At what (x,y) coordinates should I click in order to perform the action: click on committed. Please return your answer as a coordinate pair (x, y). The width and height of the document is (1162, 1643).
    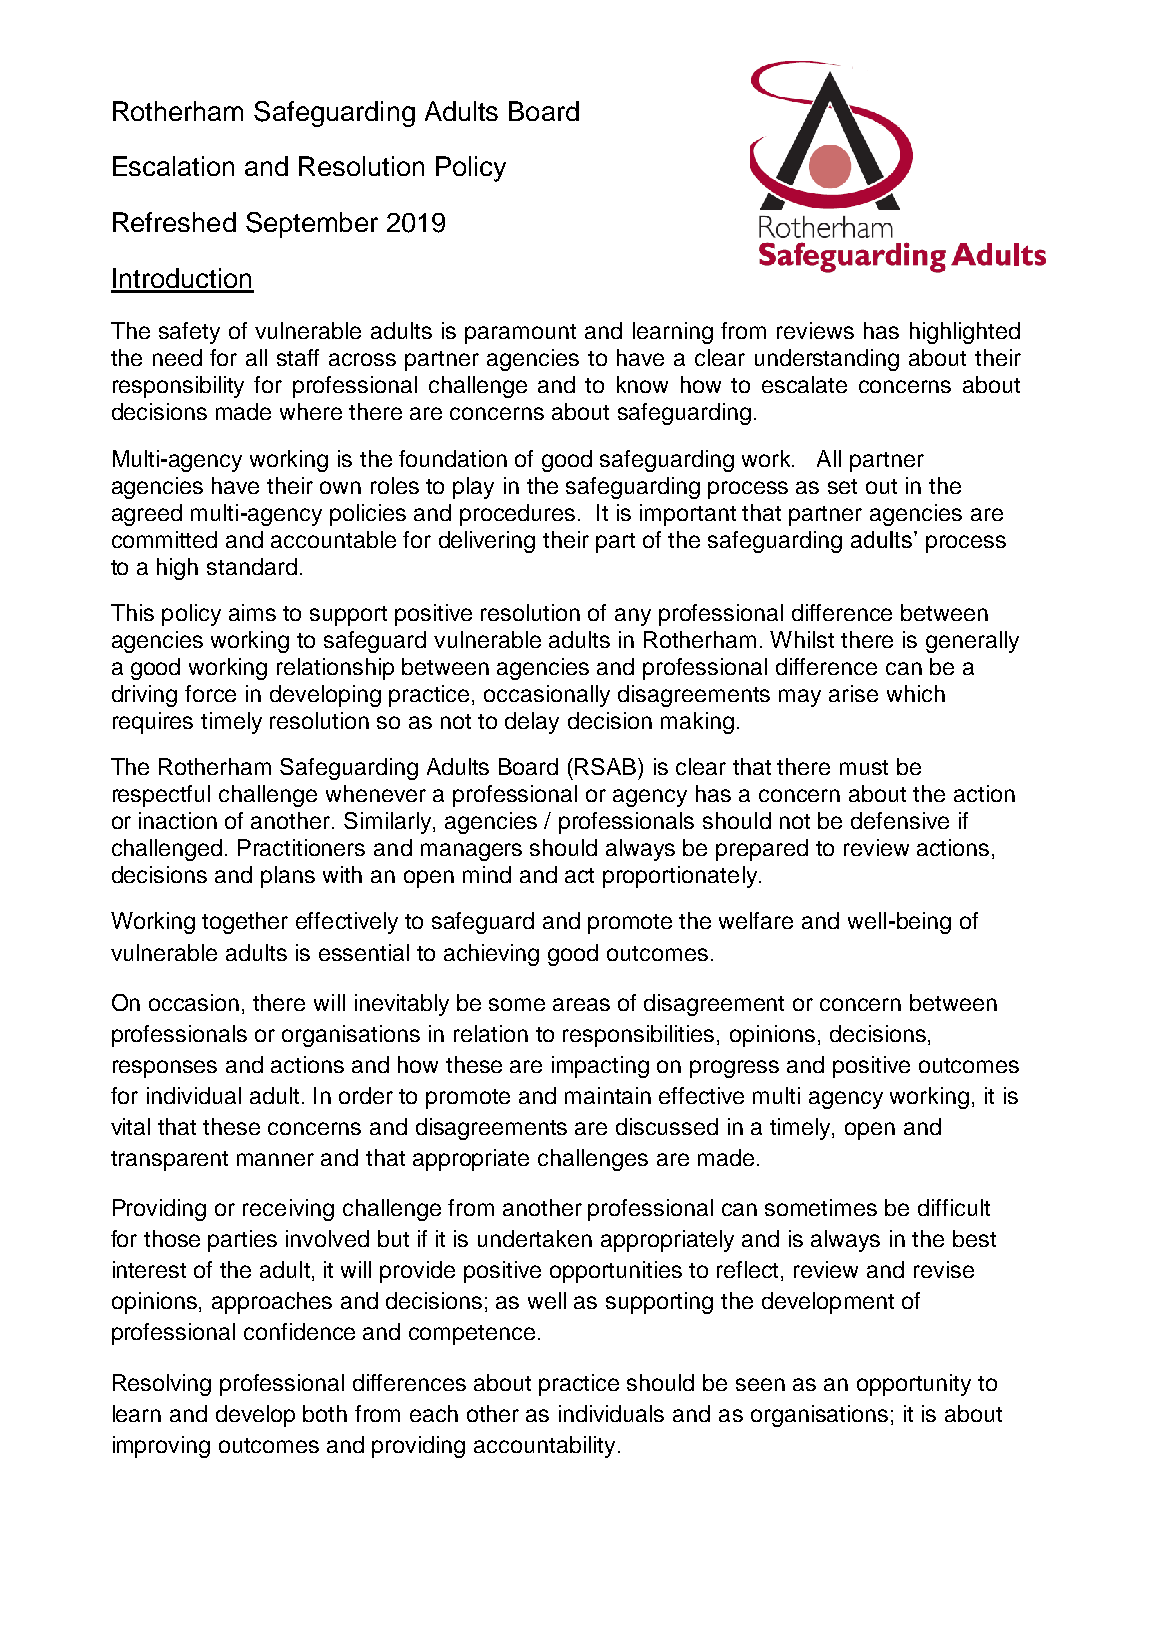
    Looking at the image, I should click on (164, 539).
